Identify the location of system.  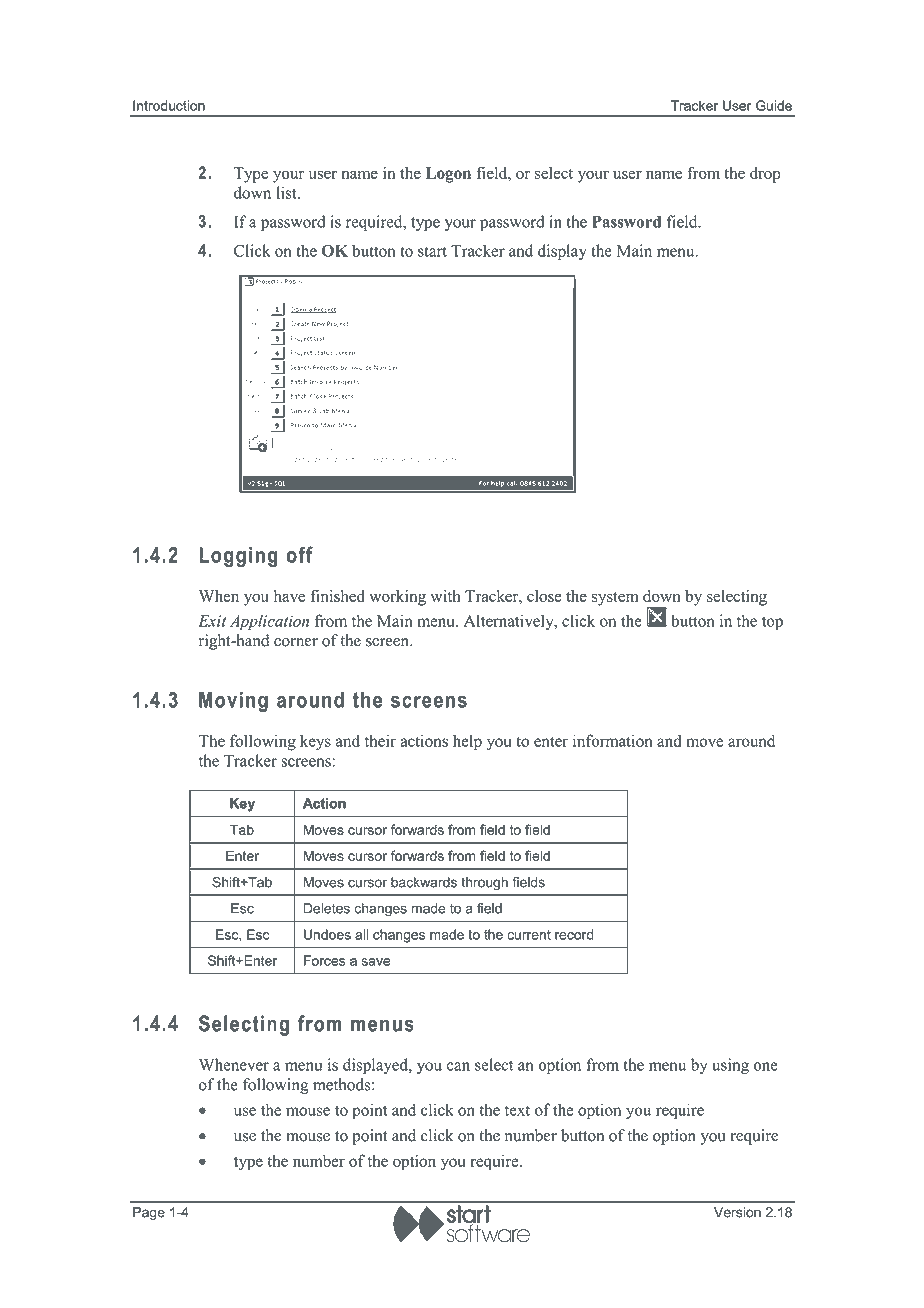
(615, 599).
